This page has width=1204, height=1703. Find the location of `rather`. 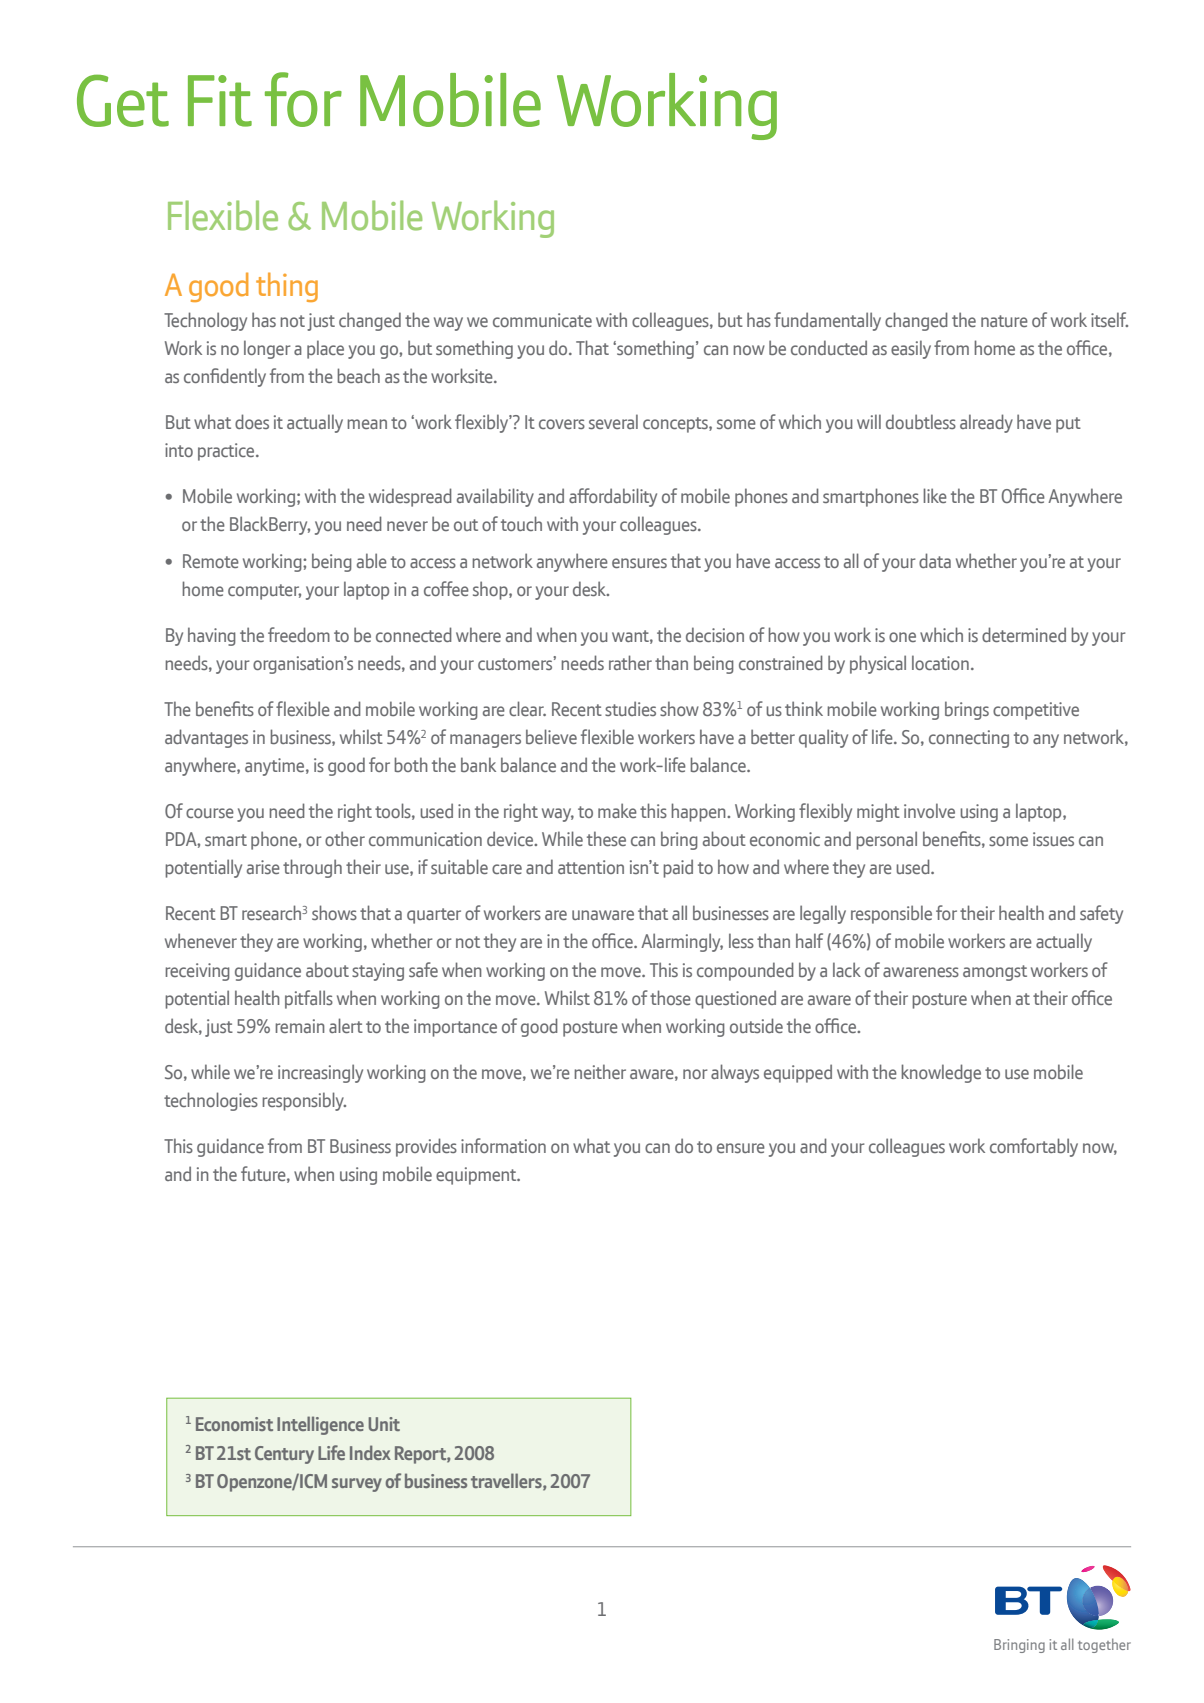

rather is located at coordinates (630, 662).
